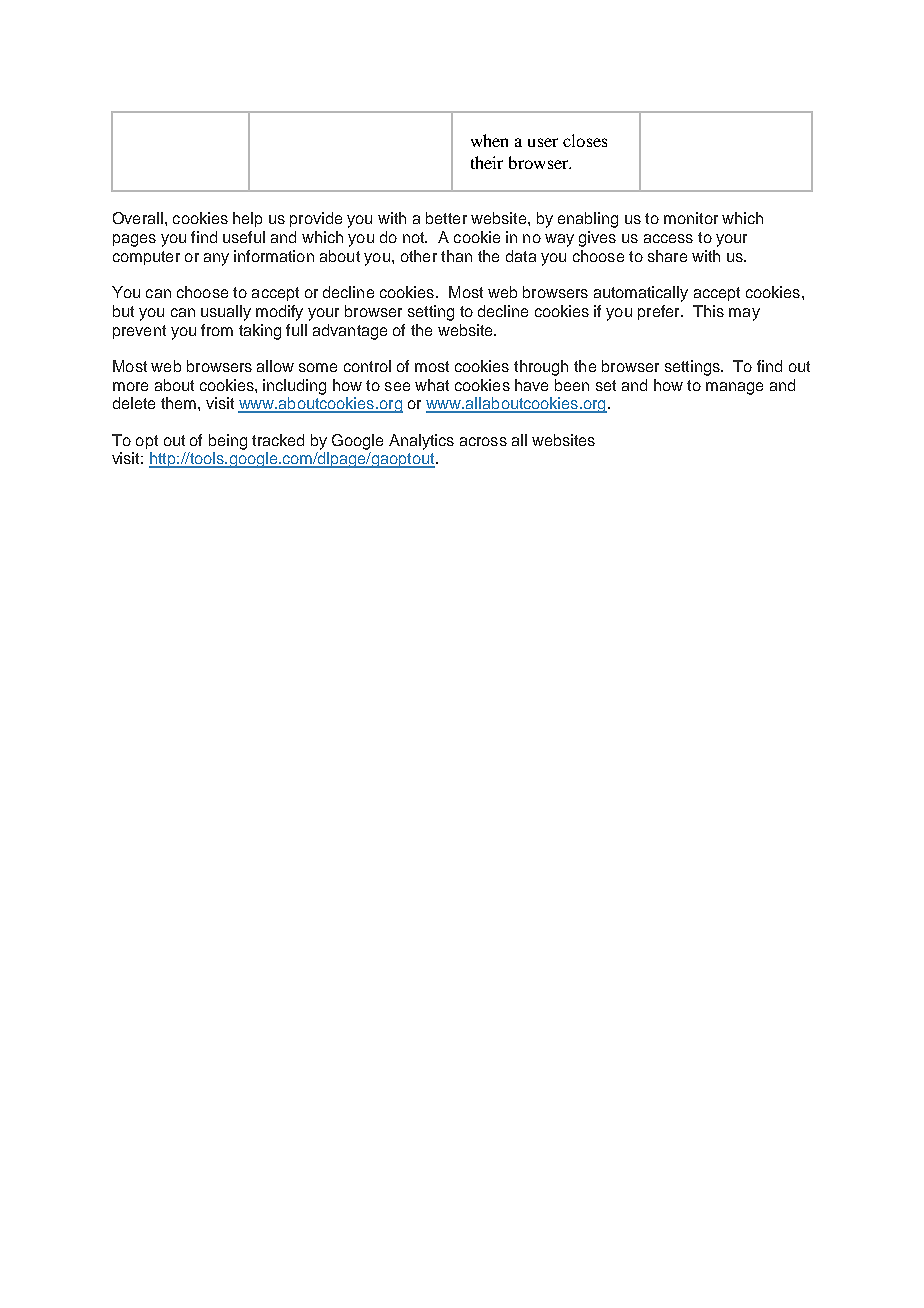  I want to click on when, so click(489, 140).
